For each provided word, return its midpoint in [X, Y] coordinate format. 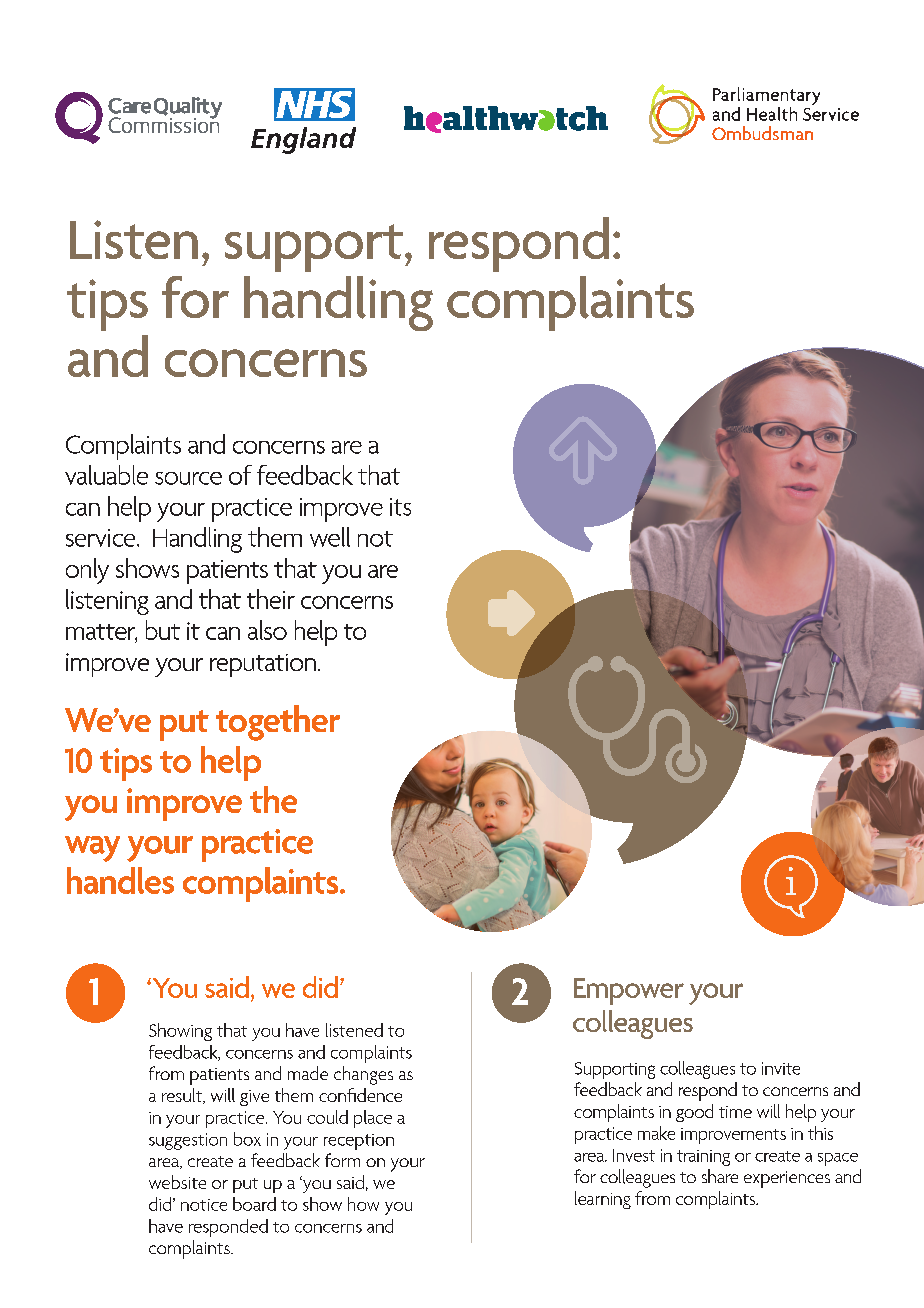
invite [781, 1068]
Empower [629, 991]
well [330, 537]
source [188, 478]
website [177, 1182]
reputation [263, 665]
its [400, 507]
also [267, 630]
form [342, 1160]
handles [120, 880]
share [720, 1176]
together [278, 723]
